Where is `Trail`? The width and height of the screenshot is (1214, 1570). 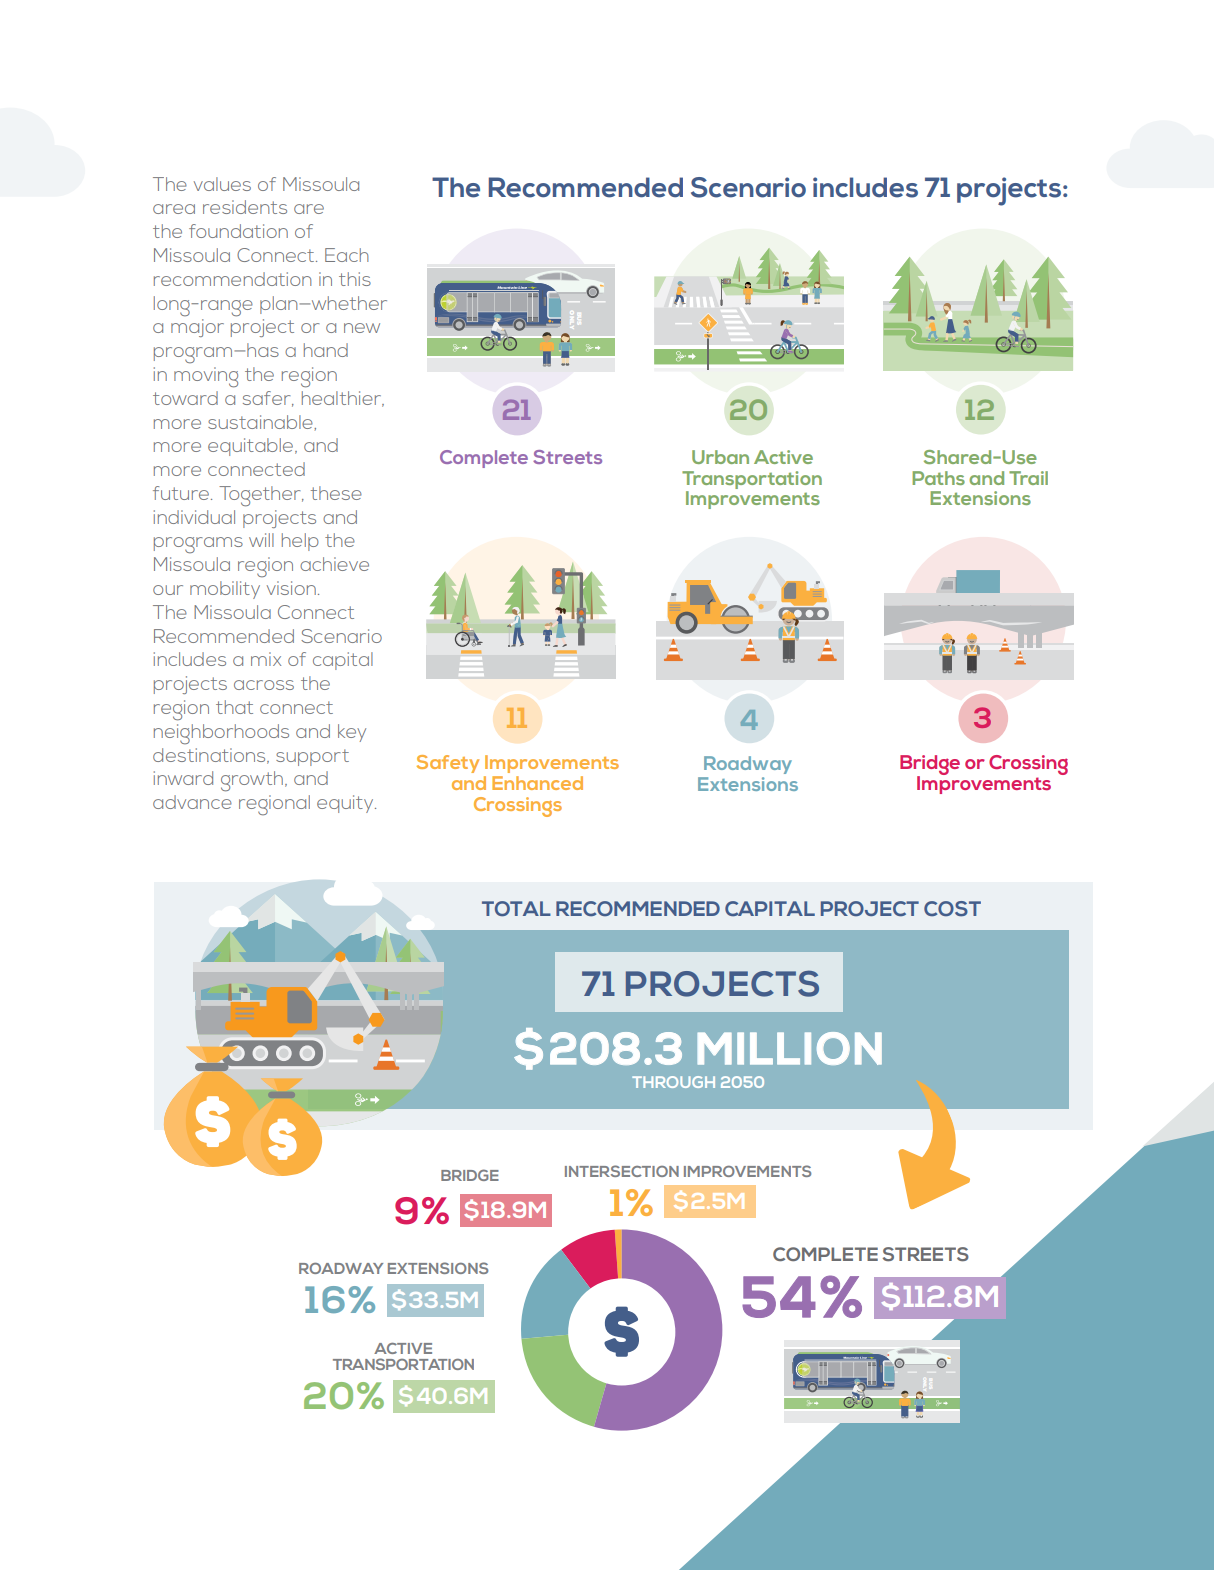 Trail is located at coordinates (1028, 478).
